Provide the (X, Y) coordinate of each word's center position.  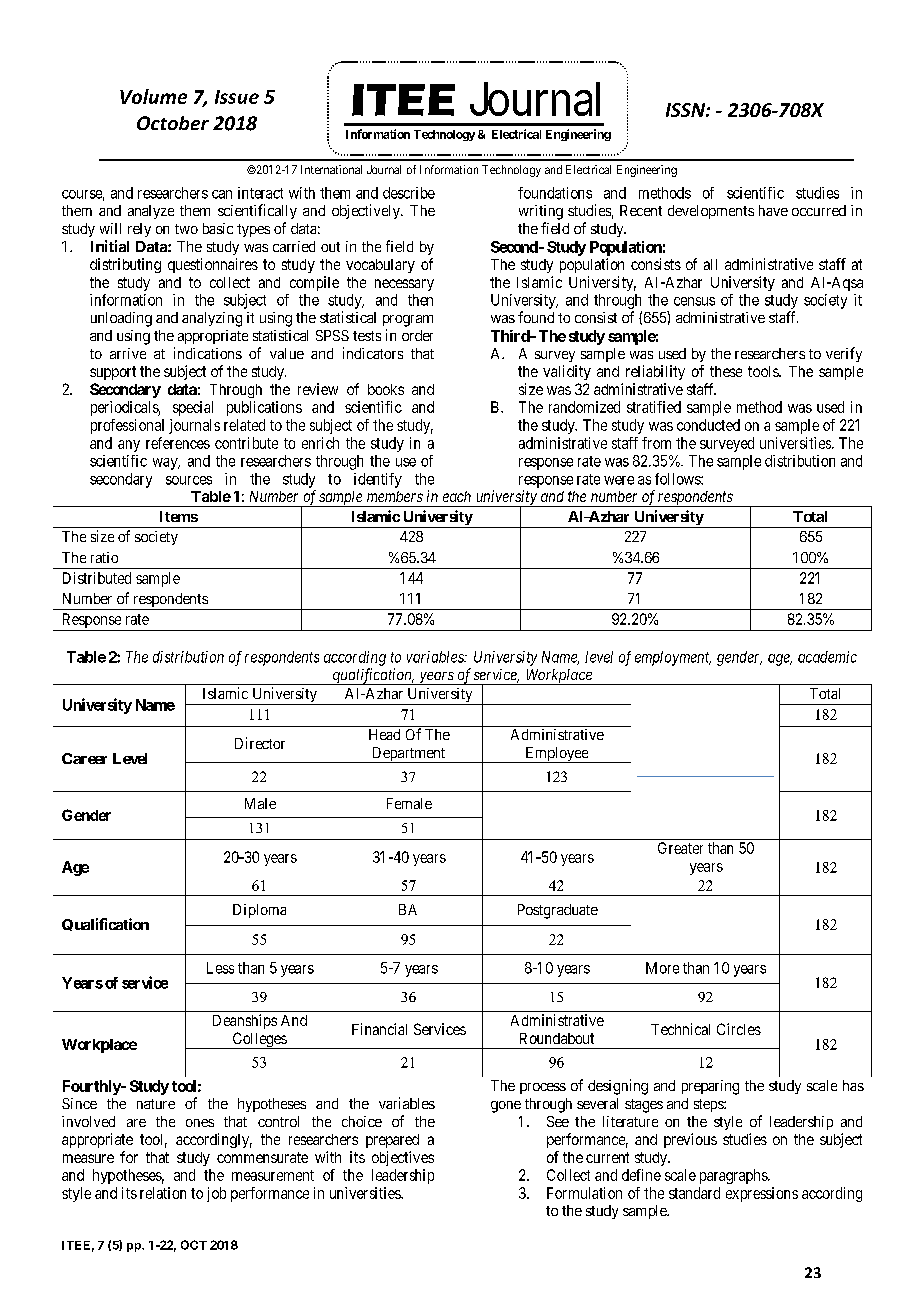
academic (827, 657)
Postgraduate (558, 911)
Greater (680, 848)
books (386, 389)
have (773, 210)
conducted (708, 425)
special (193, 408)
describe (409, 193)
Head (384, 734)
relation (163, 1193)
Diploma (259, 911)
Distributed (97, 578)
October (173, 123)
